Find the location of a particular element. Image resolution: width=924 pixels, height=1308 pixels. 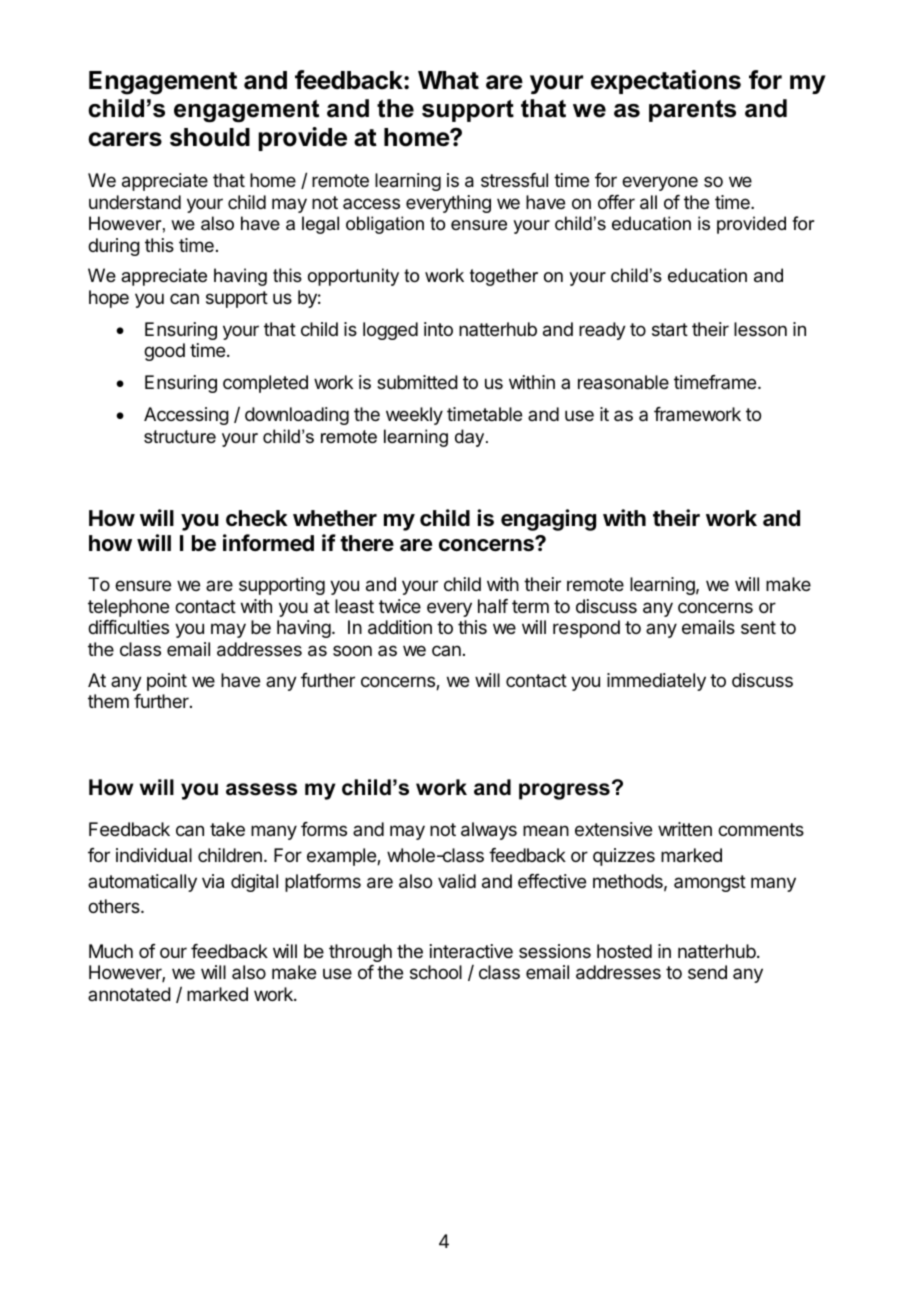

there is located at coordinates (367, 543).
